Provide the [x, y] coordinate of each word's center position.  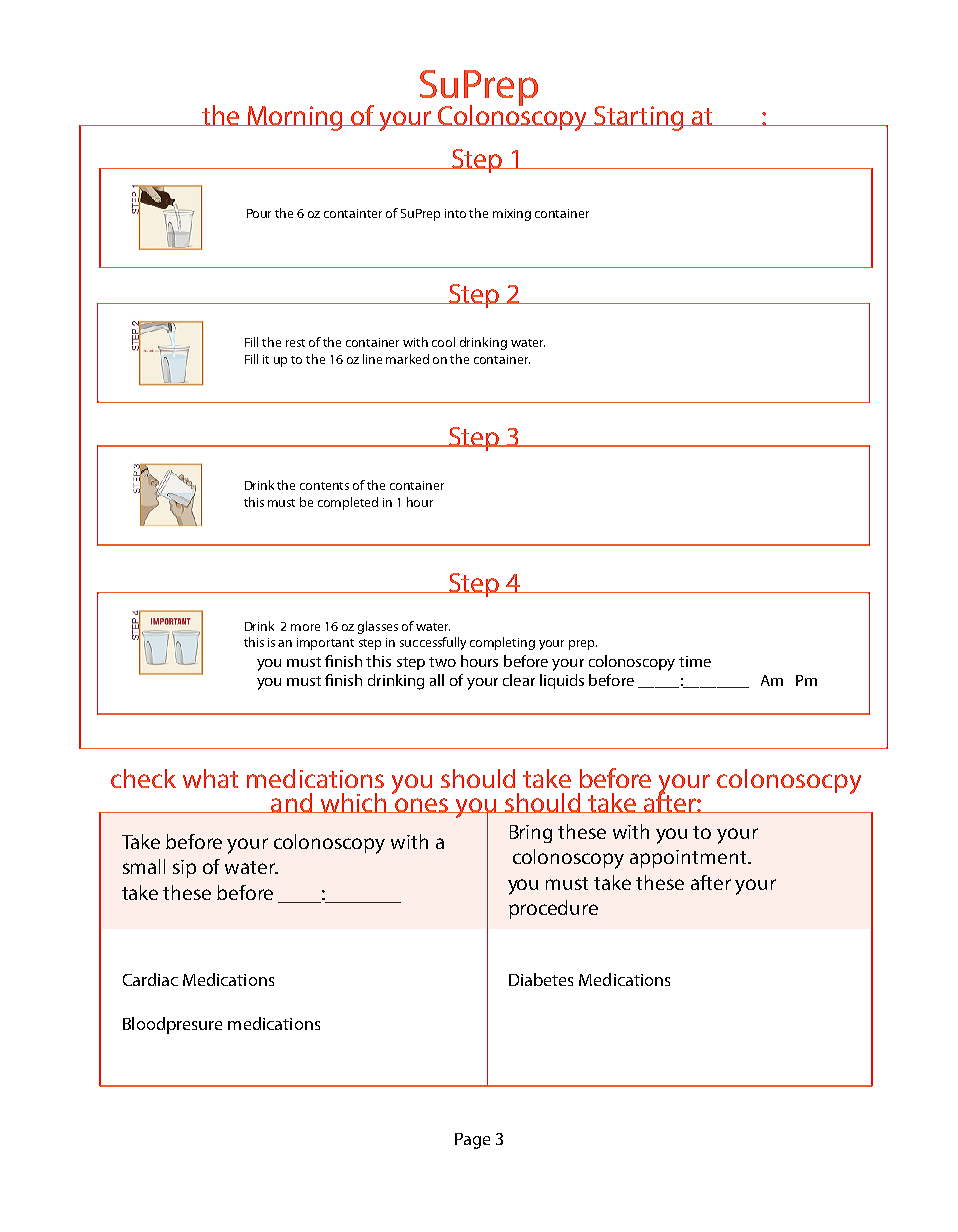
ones [422, 805]
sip [184, 869]
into [455, 213]
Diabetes [541, 979]
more [305, 627]
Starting [639, 118]
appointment [689, 859]
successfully [433, 643]
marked [407, 359]
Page [472, 1141]
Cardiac [150, 979]
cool [443, 342]
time [695, 661]
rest [295, 343]
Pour [259, 213]
